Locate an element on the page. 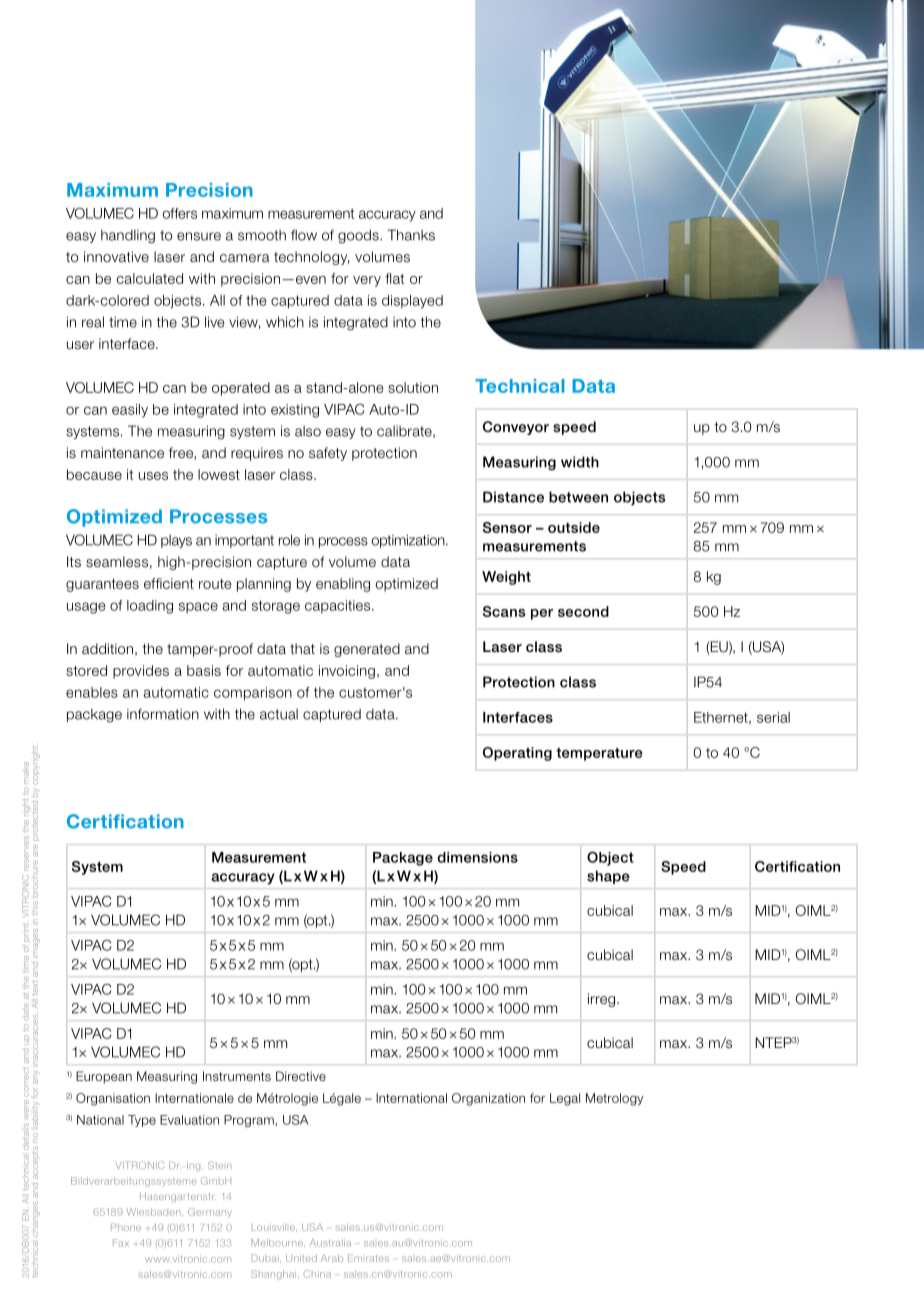  efficient is located at coordinates (169, 583).
